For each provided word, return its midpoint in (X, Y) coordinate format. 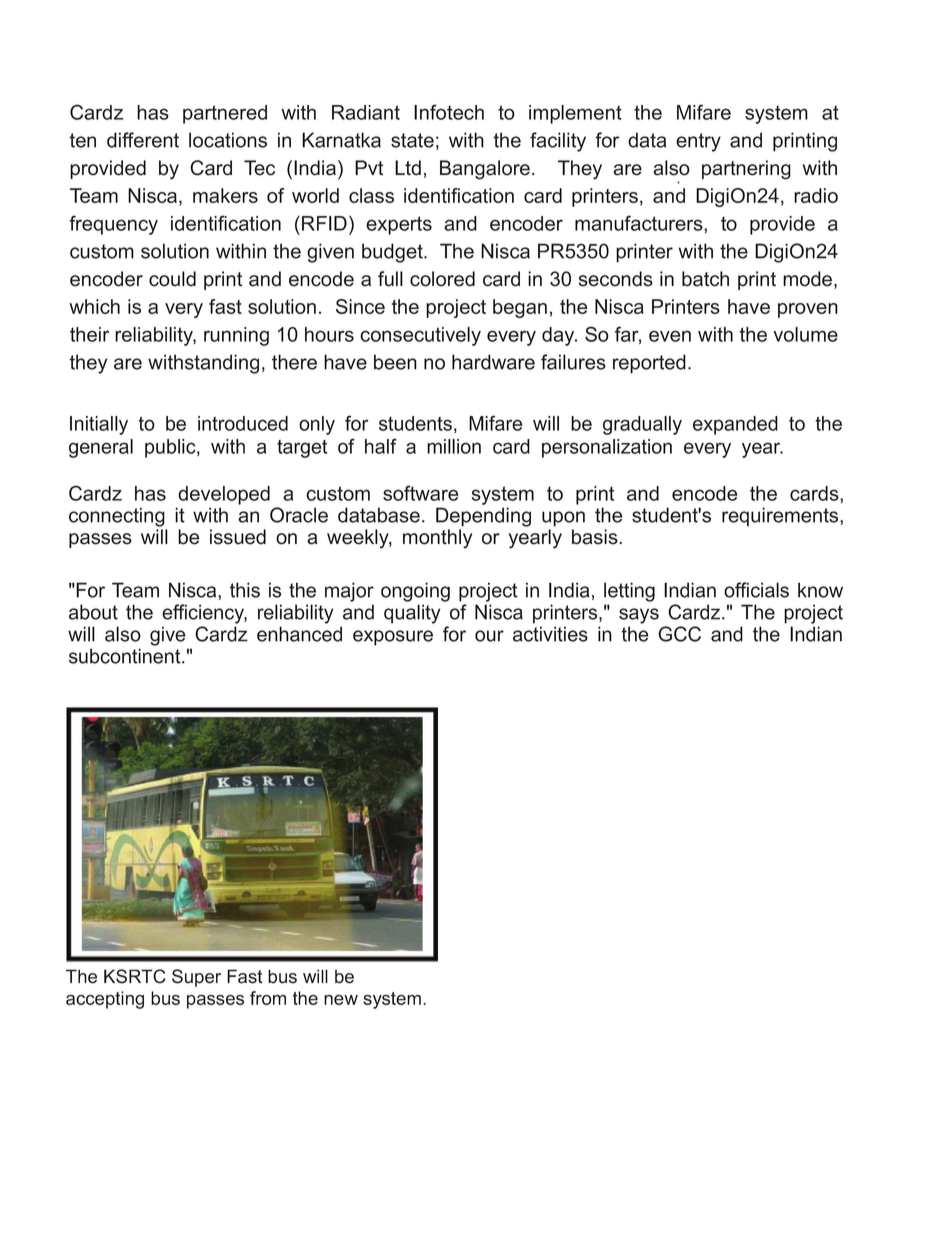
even (670, 336)
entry (698, 142)
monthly (437, 539)
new (341, 1000)
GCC (679, 634)
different (143, 140)
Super (196, 978)
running (236, 336)
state (412, 140)
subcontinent (126, 656)
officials (756, 590)
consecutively (420, 336)
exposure (393, 638)
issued (238, 537)
